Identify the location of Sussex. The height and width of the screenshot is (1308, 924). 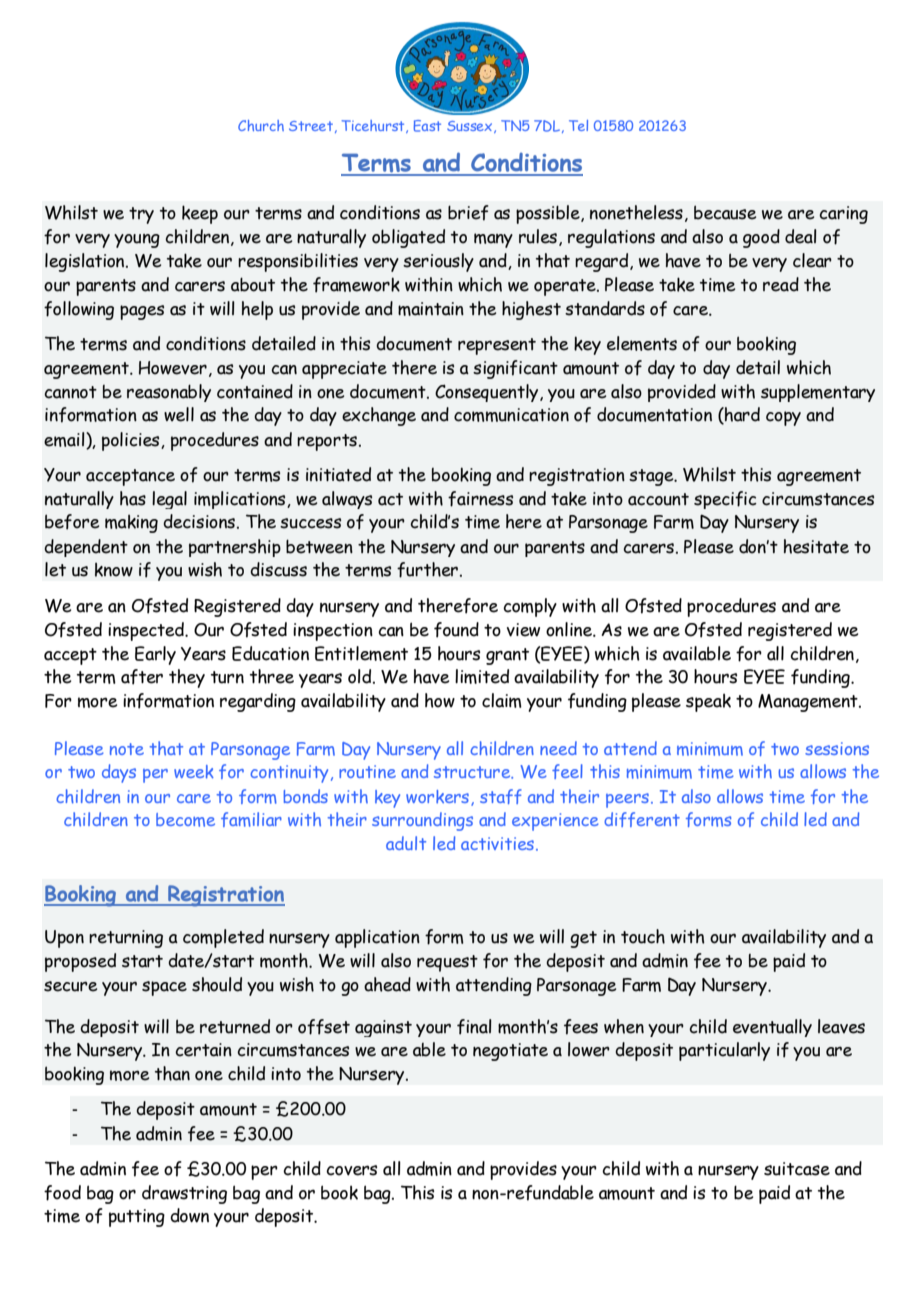
(471, 127).
